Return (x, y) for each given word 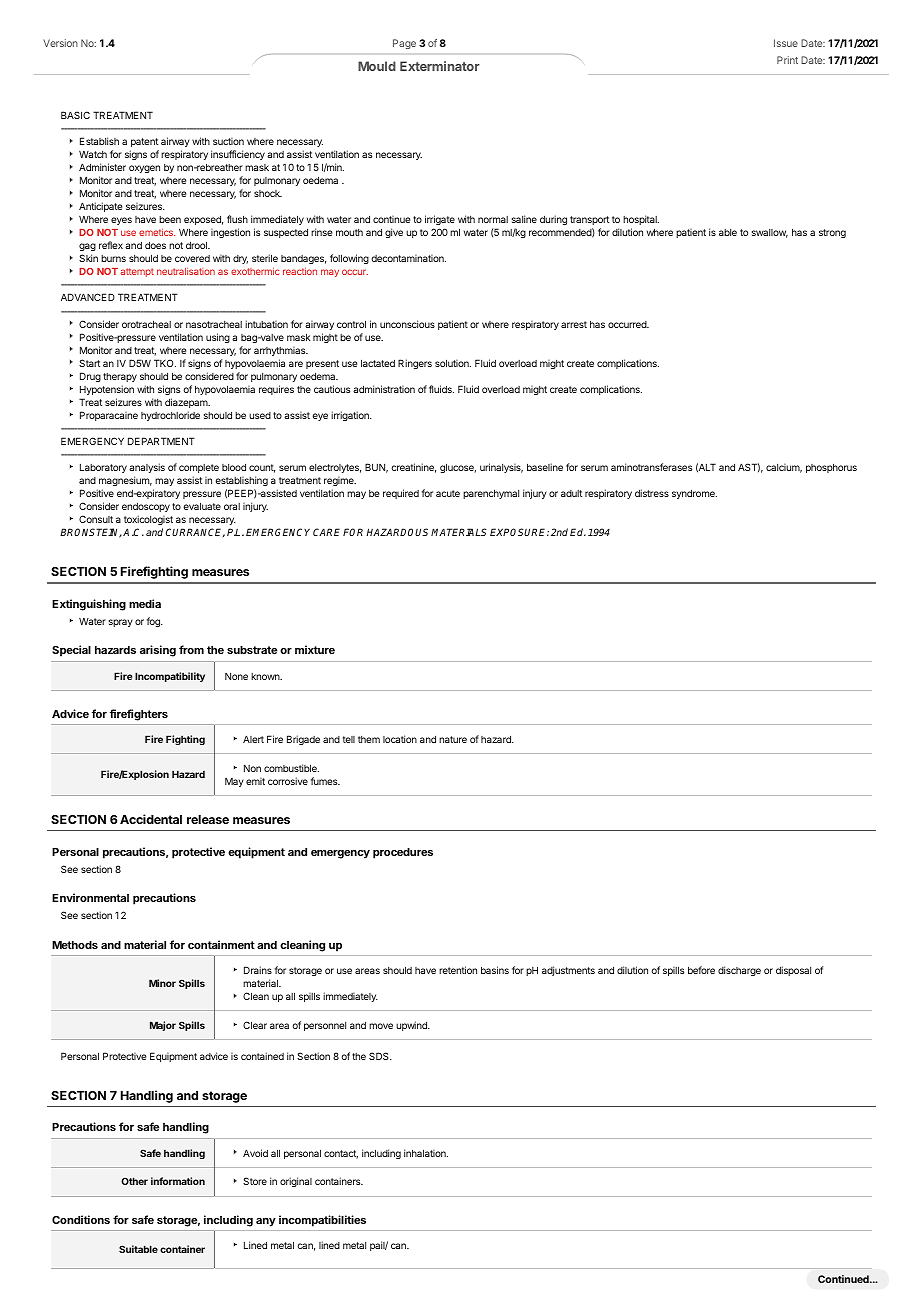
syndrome (694, 494)
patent (144, 142)
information (178, 1181)
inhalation (426, 1153)
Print (787, 60)
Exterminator (440, 66)
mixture (315, 649)
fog (154, 622)
